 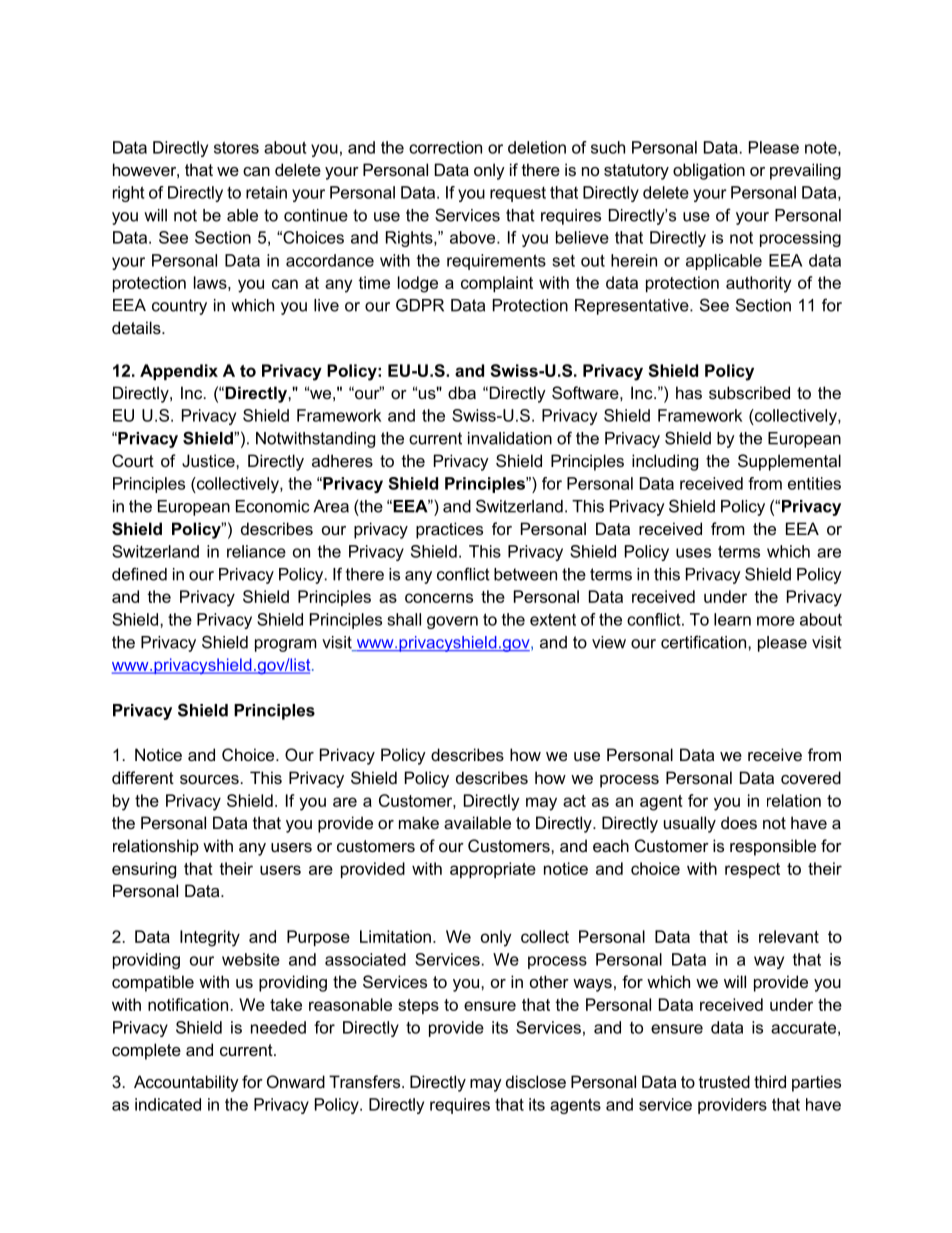 I want to click on invalidation, so click(x=510, y=438).
